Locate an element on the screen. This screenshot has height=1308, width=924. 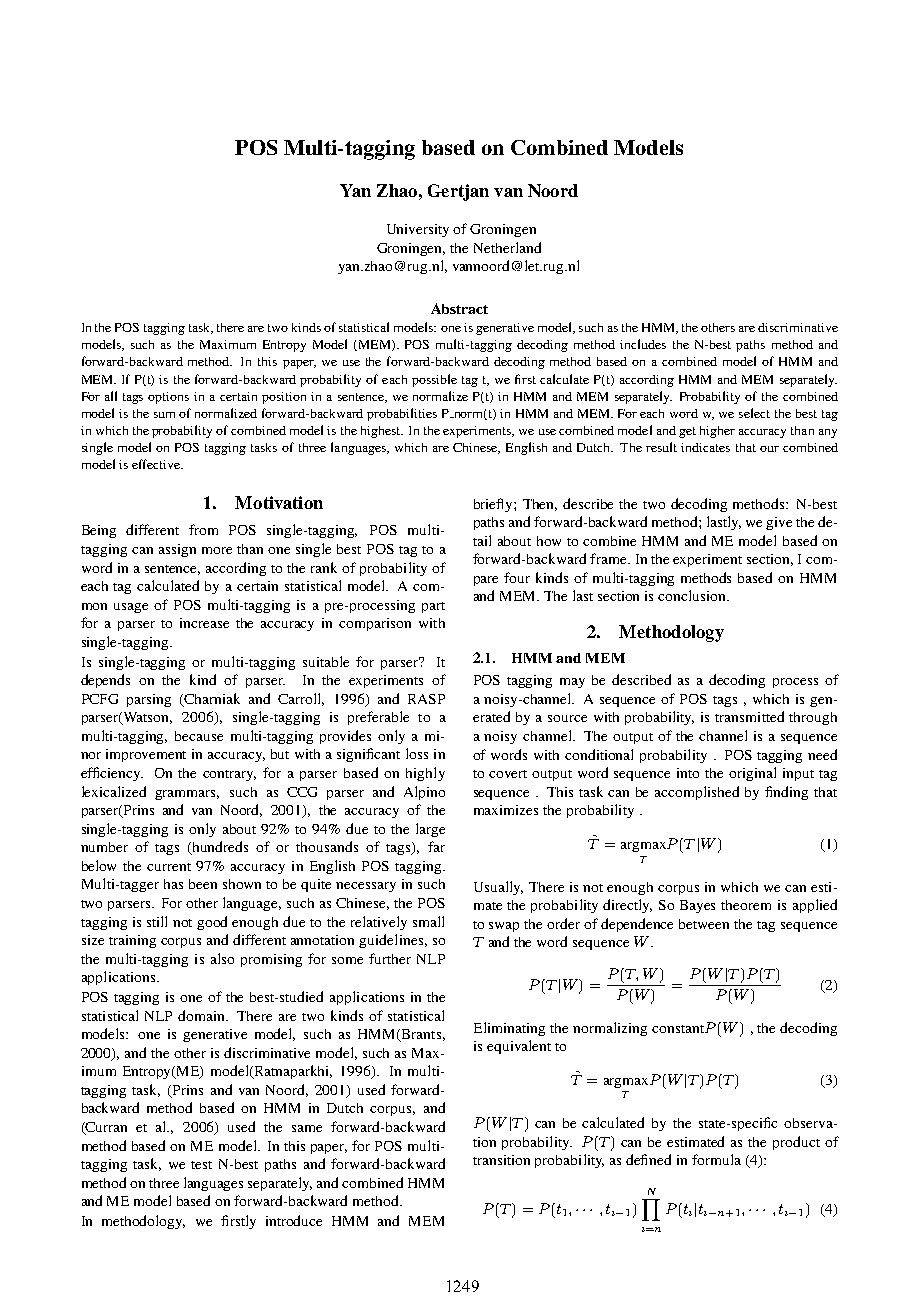
small is located at coordinates (428, 921).
